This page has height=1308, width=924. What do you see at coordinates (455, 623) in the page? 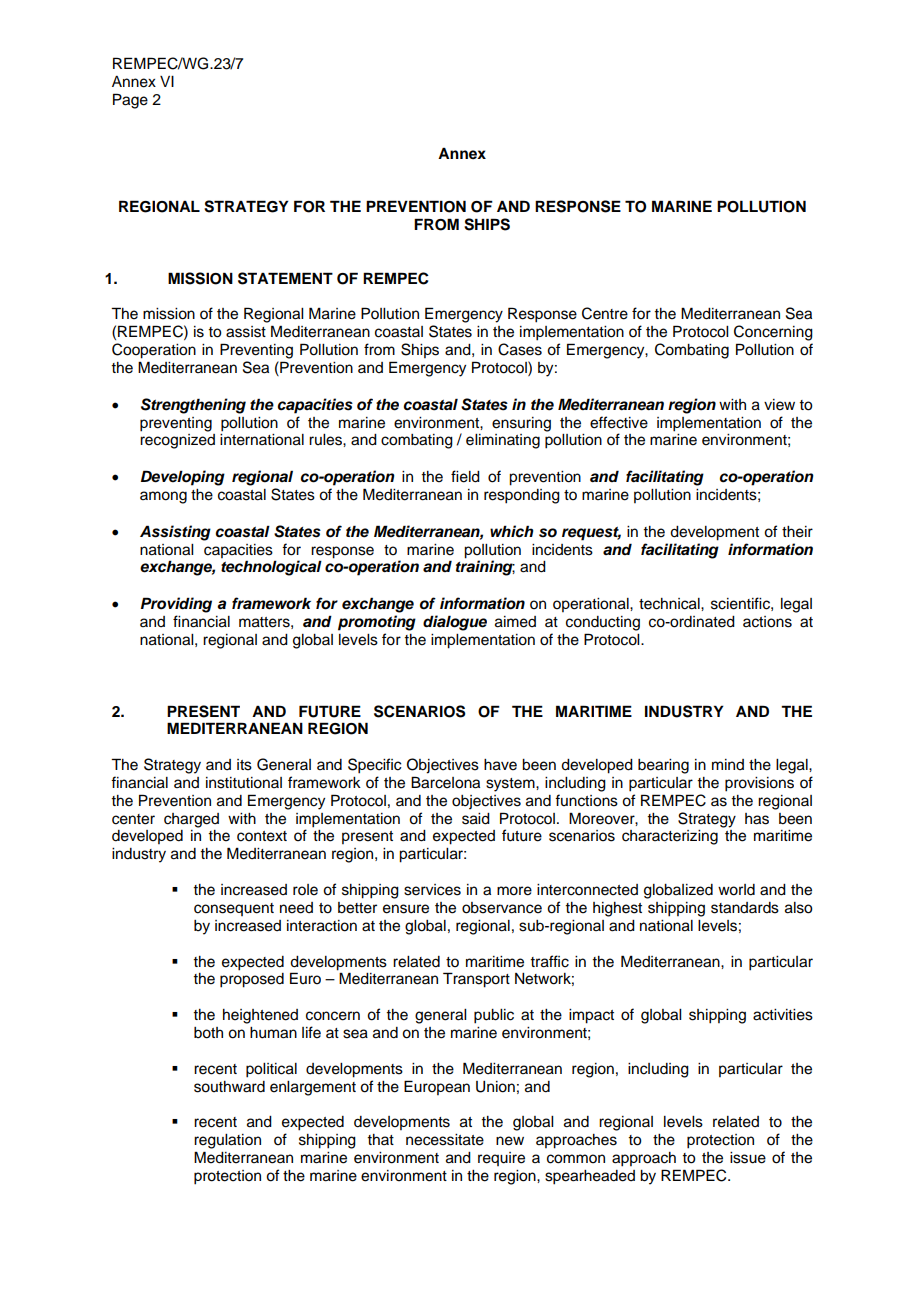
I see `dialogue` at bounding box center [455, 623].
